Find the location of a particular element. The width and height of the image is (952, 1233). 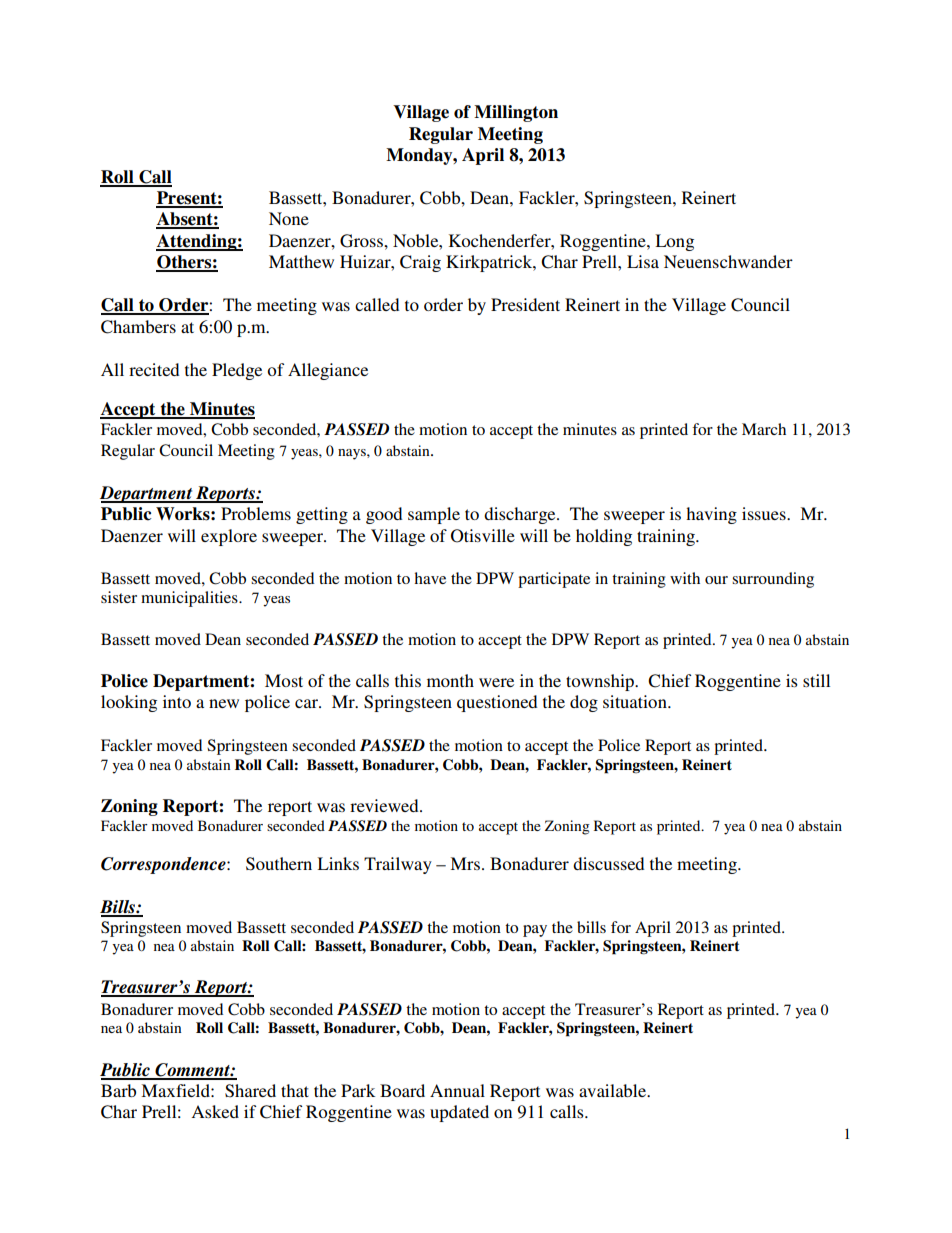

municipalities is located at coordinates (190, 599).
